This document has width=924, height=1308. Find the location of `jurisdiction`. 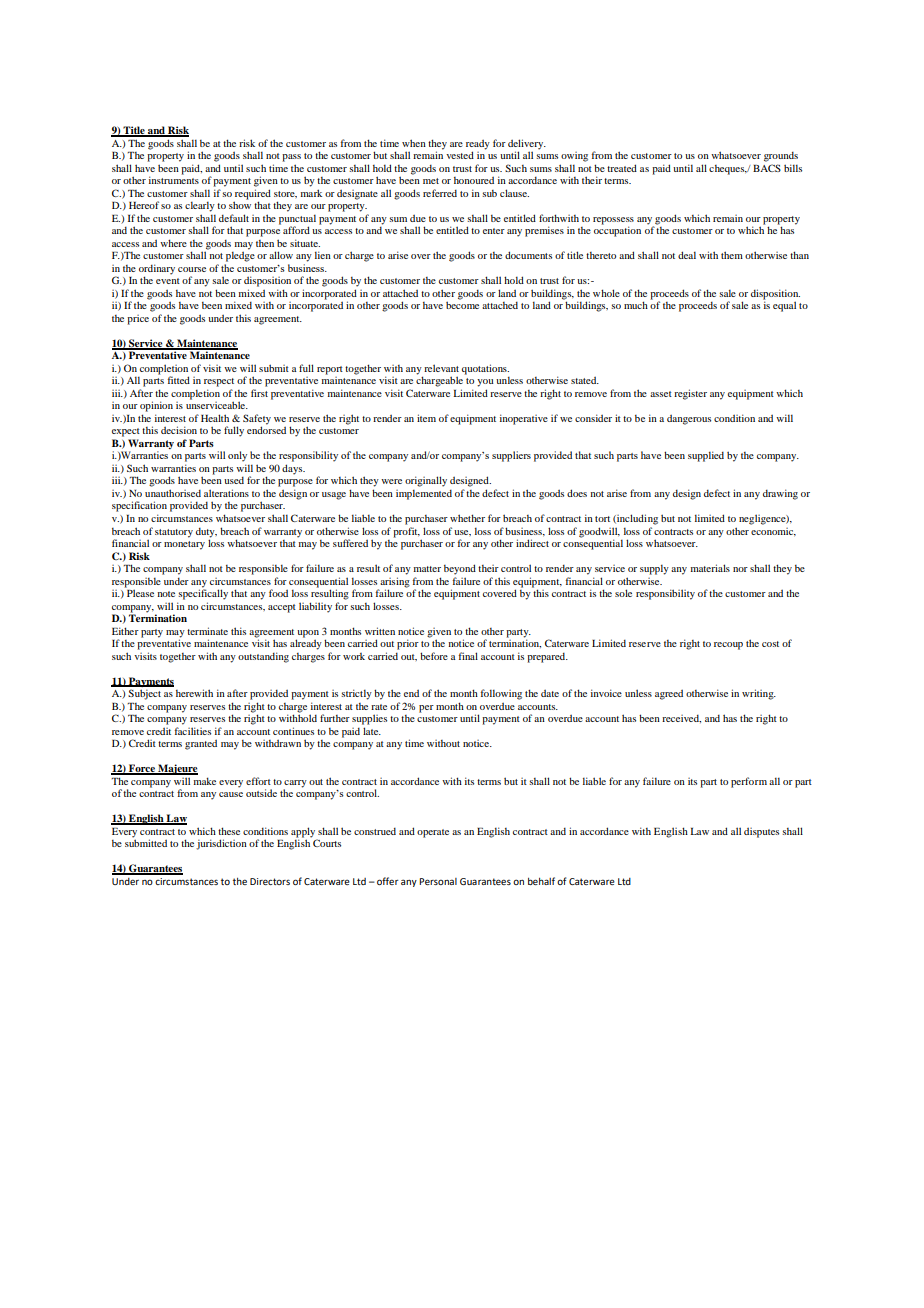

jurisdiction is located at coordinates (221, 844).
